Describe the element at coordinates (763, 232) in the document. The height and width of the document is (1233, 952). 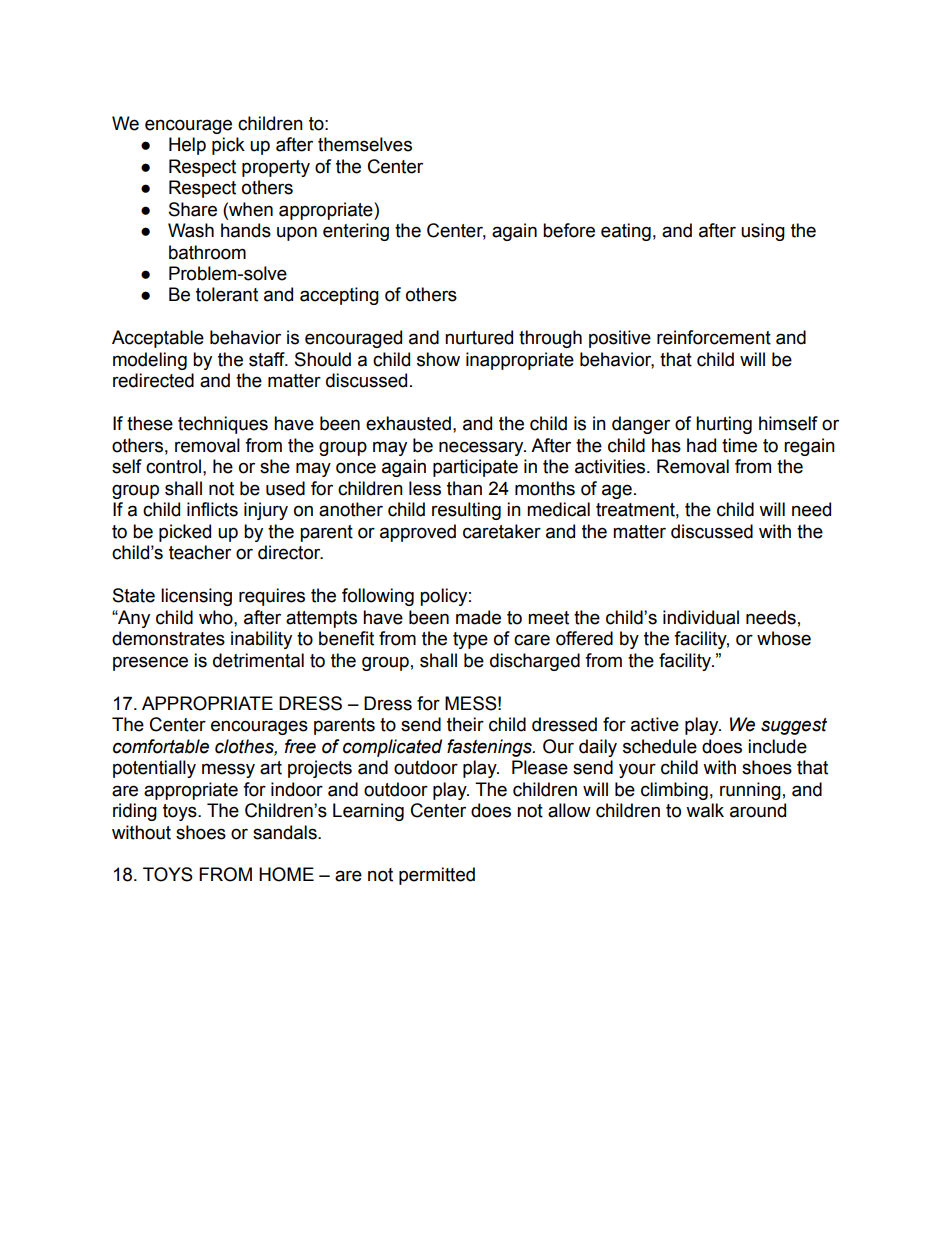
I see `using` at that location.
